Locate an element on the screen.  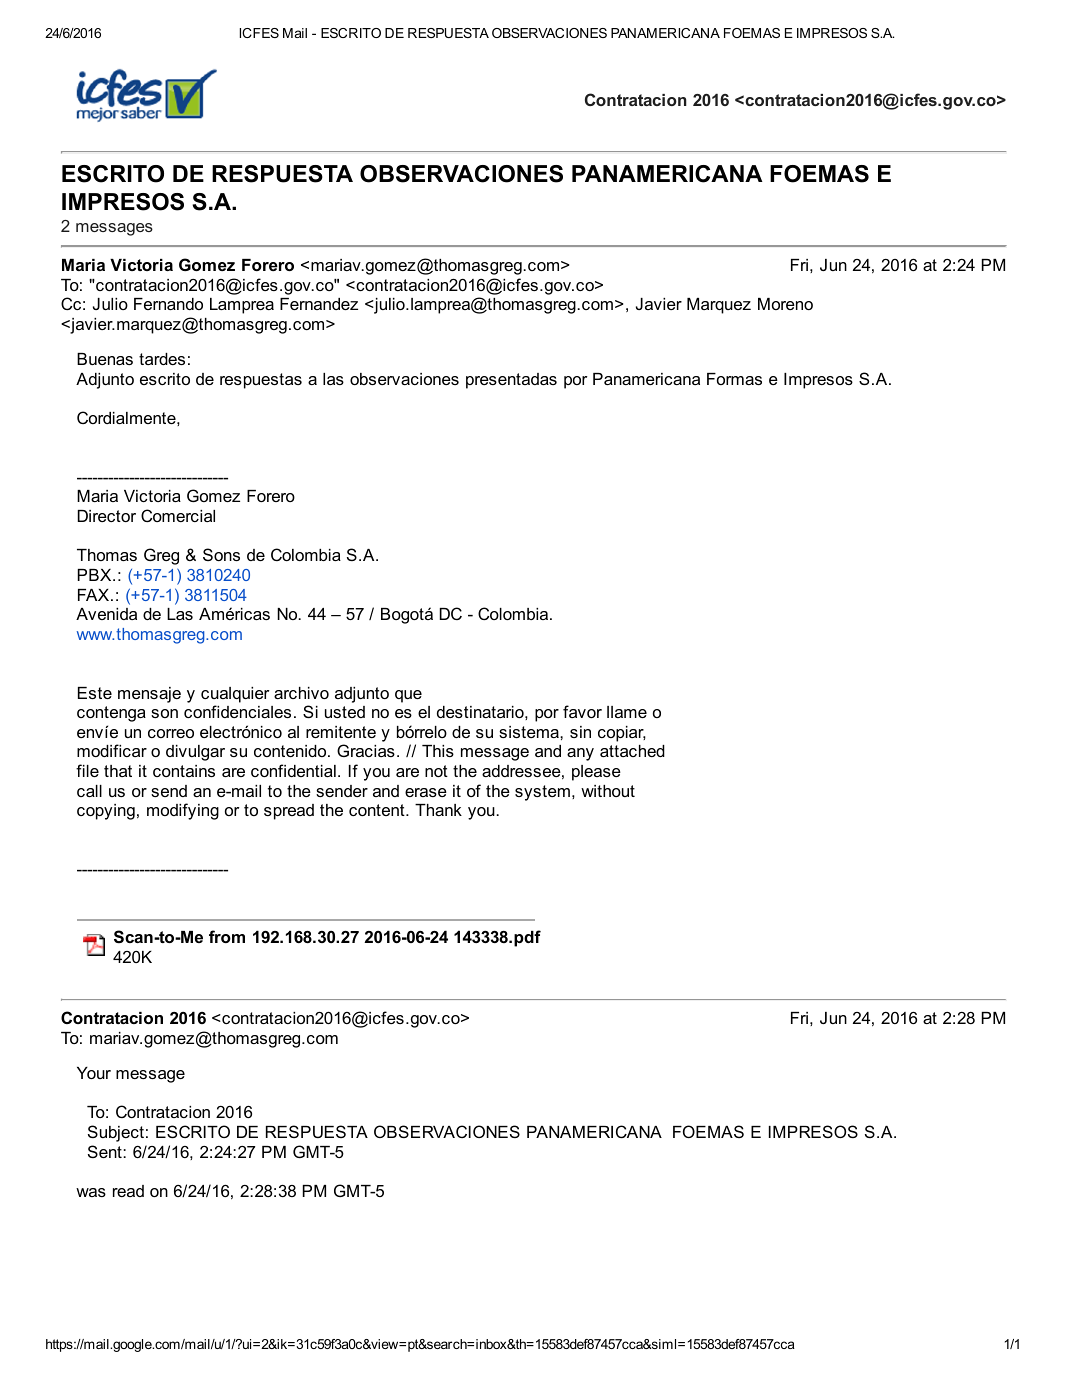
Fernando is located at coordinates (168, 304).
